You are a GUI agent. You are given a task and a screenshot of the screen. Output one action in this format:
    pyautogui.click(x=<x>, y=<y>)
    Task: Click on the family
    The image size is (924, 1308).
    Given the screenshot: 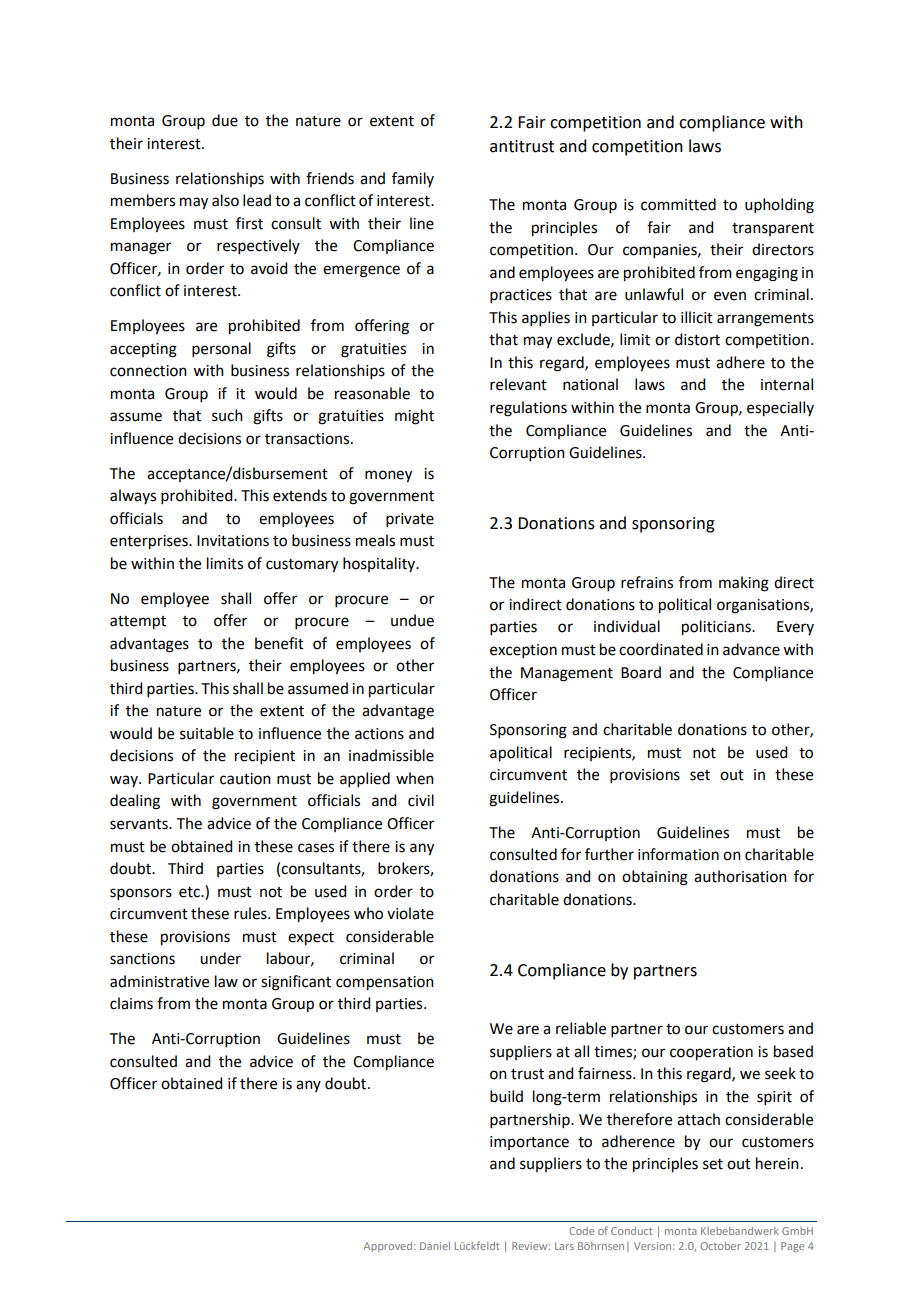 What is the action you would take?
    pyautogui.click(x=413, y=179)
